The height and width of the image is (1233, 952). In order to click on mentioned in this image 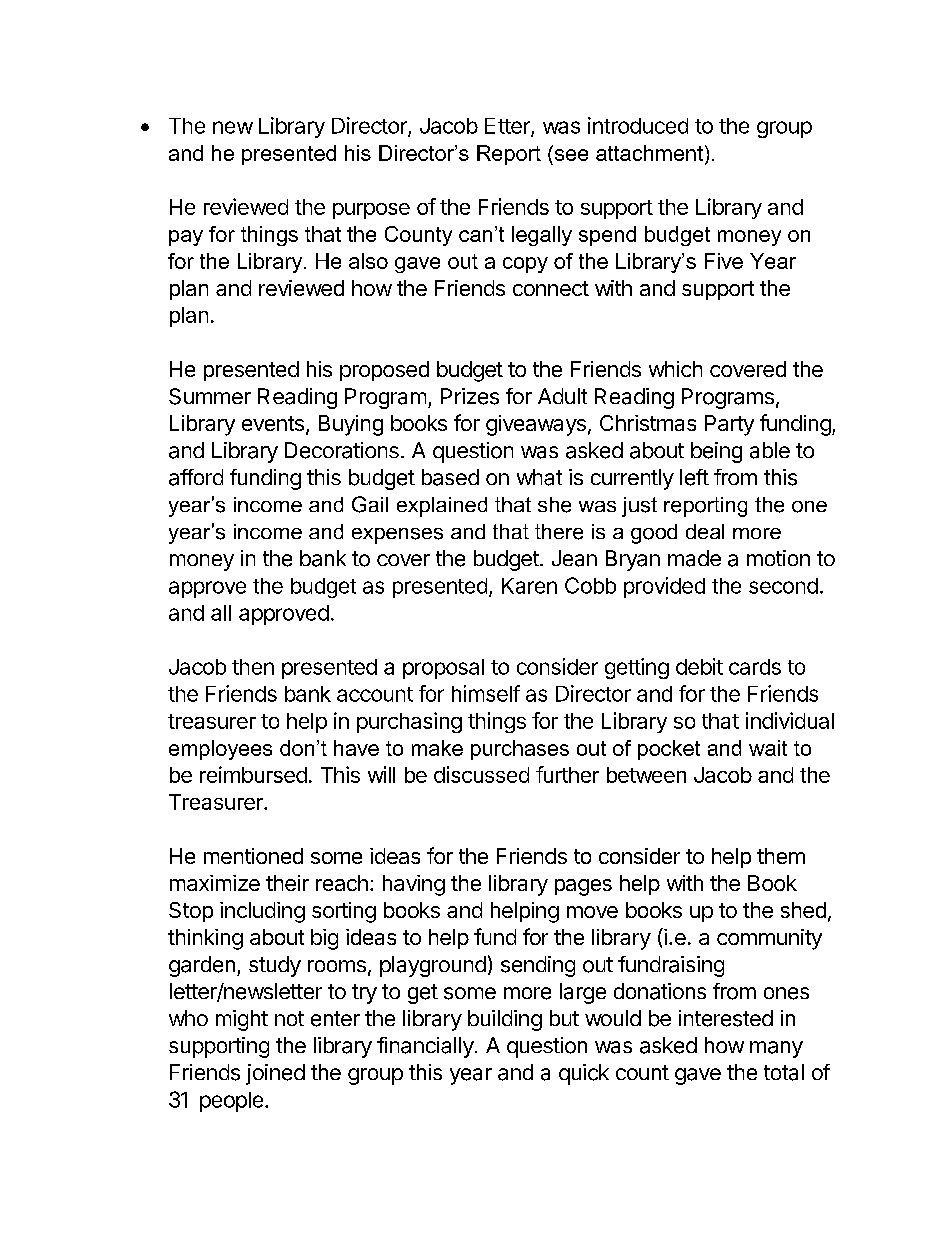, I will do `click(253, 856)`.
